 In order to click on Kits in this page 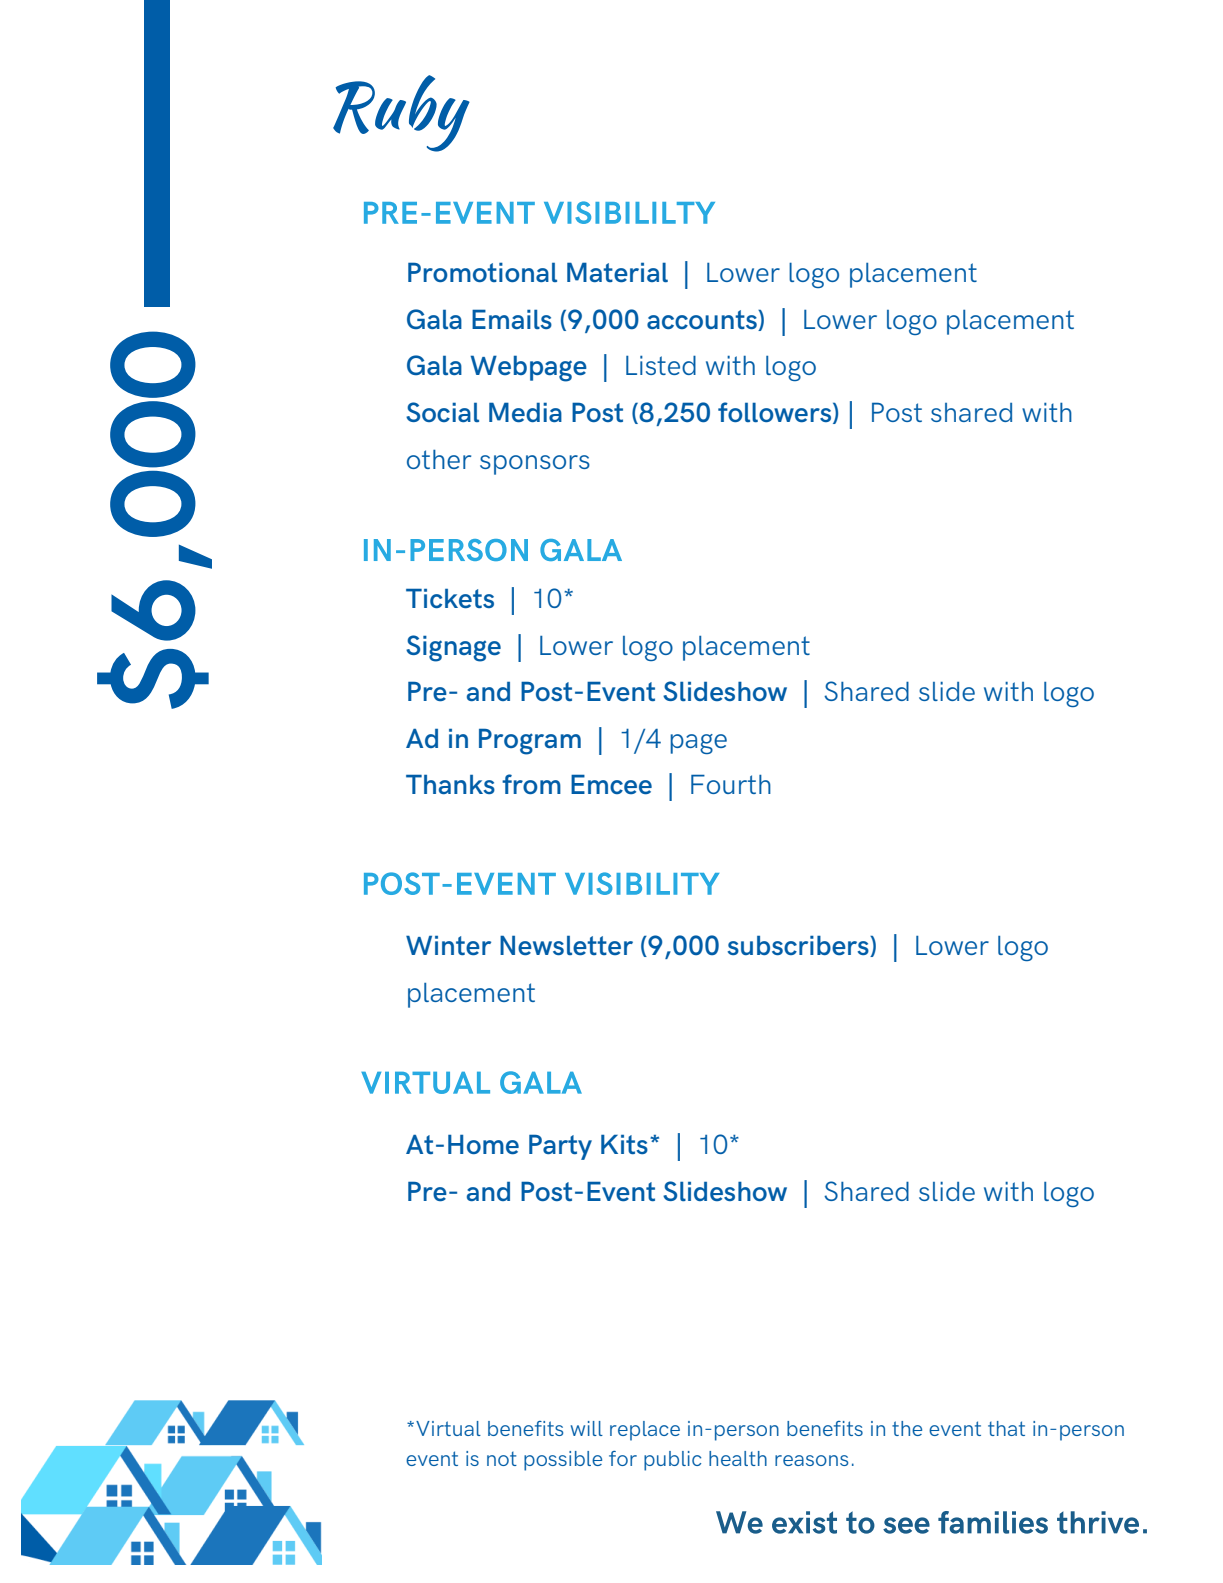, I will do `click(624, 1144)`.
